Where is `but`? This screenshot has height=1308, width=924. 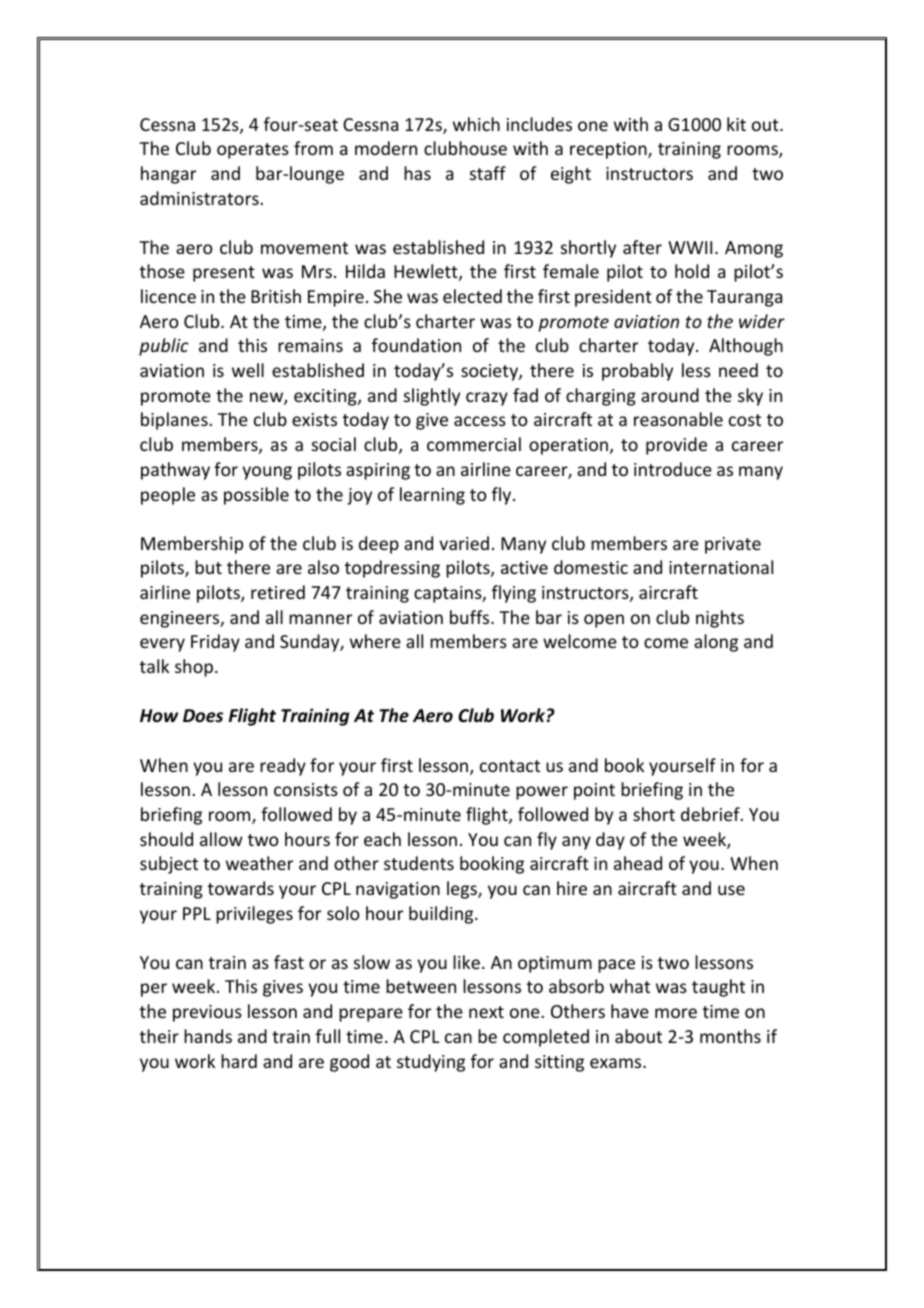
but is located at coordinates (208, 567).
